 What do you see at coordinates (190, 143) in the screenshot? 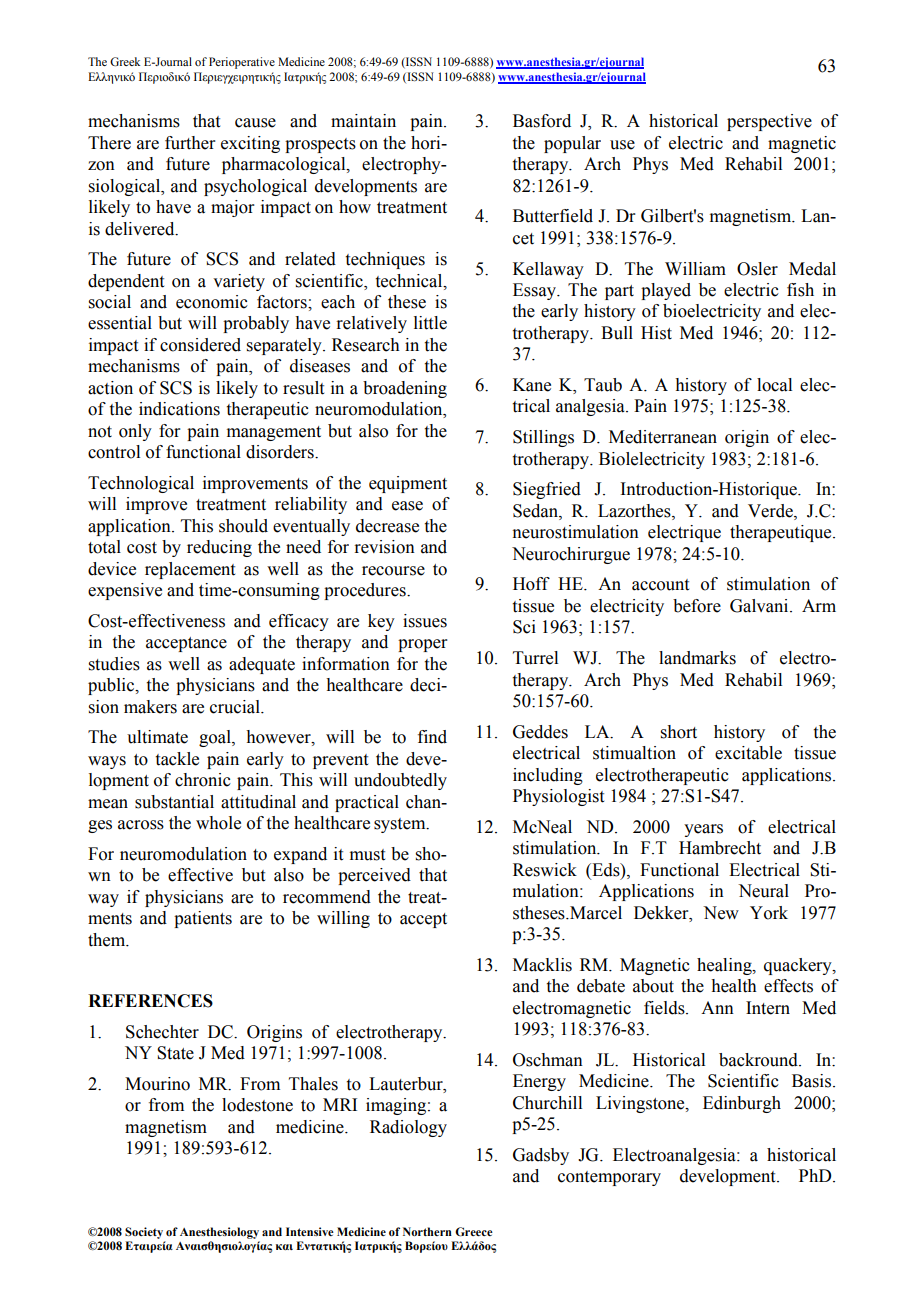
I see `further` at bounding box center [190, 143].
